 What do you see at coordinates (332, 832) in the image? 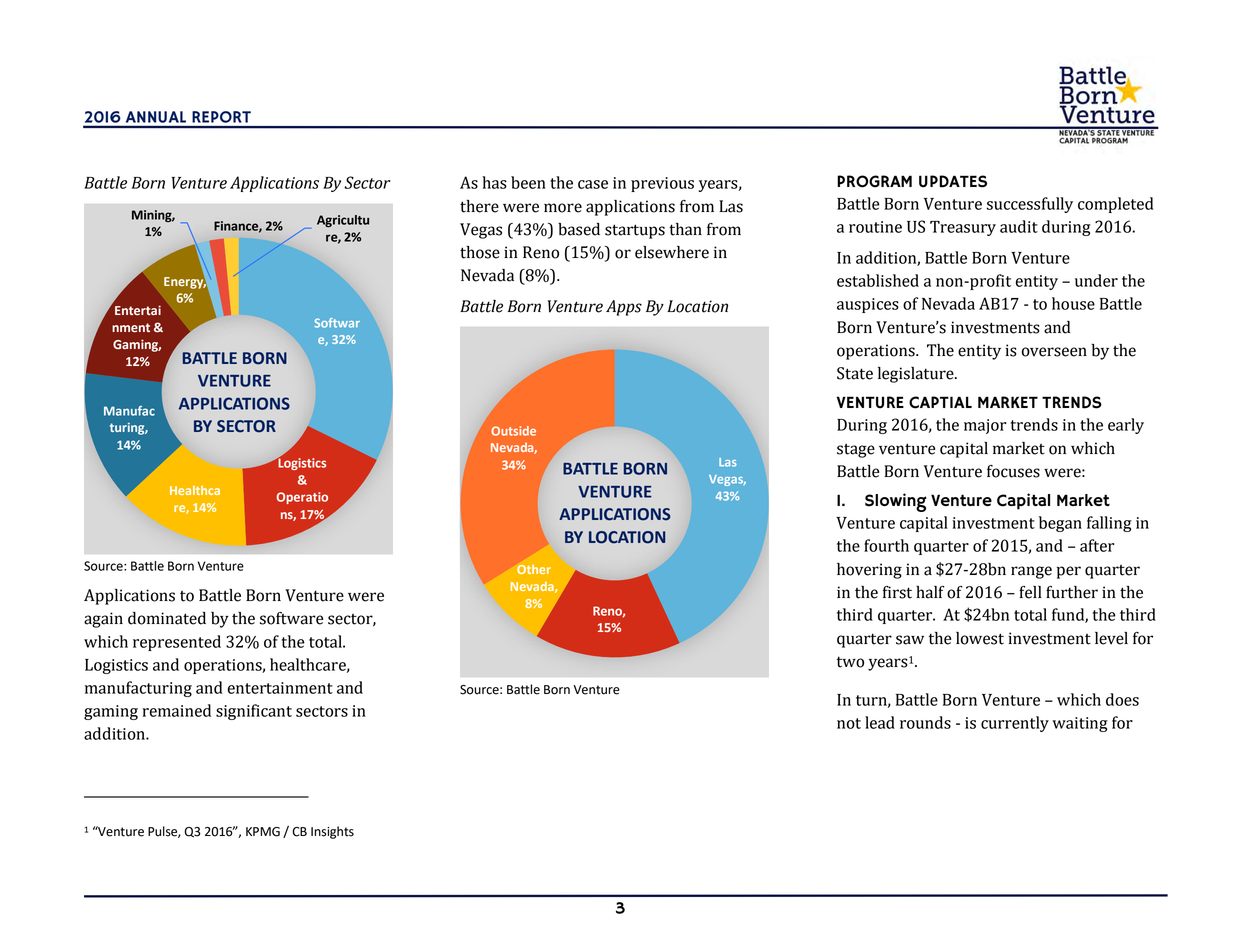
I see `Insights` at bounding box center [332, 832].
